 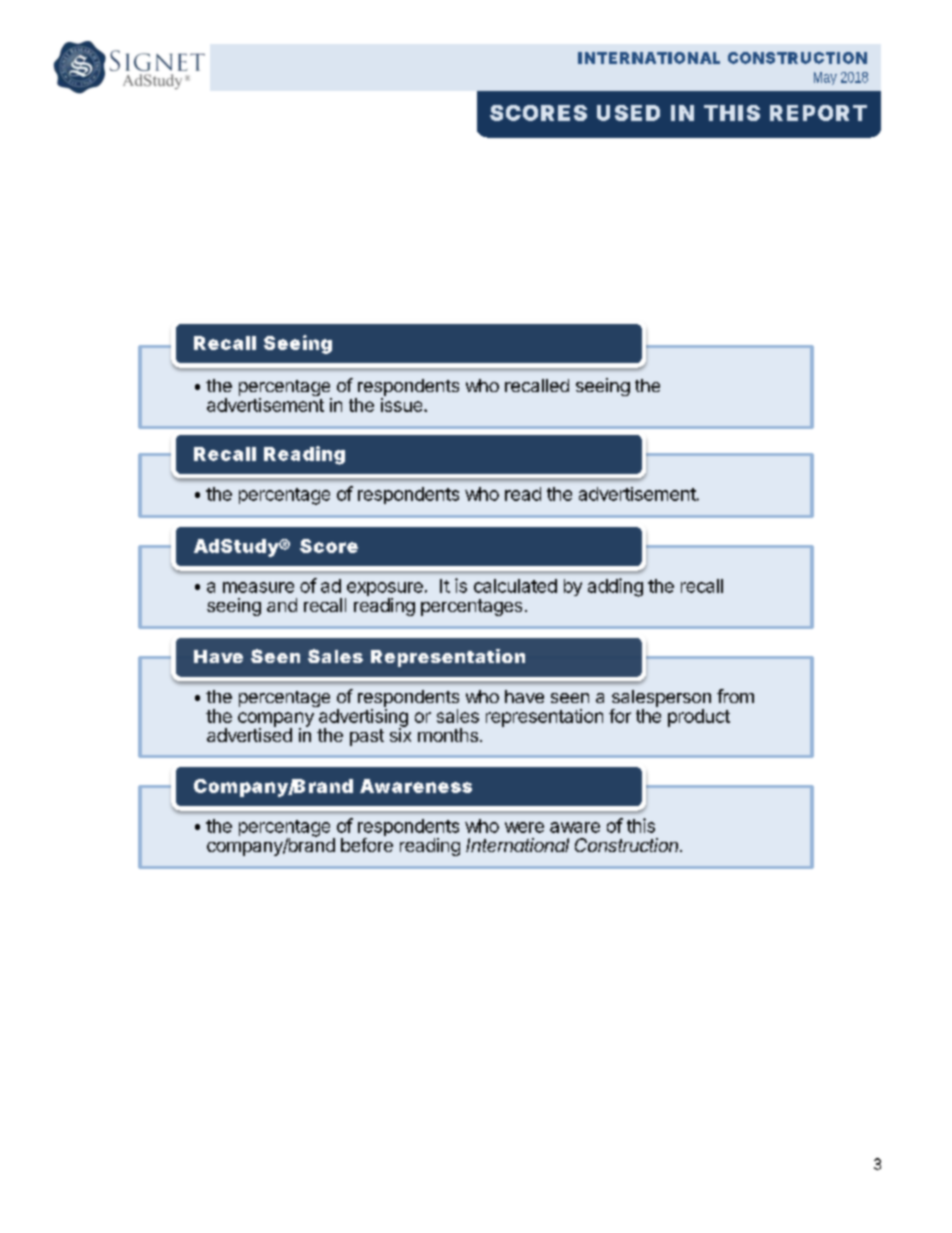 What do you see at coordinates (628, 113) in the document?
I see `USED` at bounding box center [628, 113].
